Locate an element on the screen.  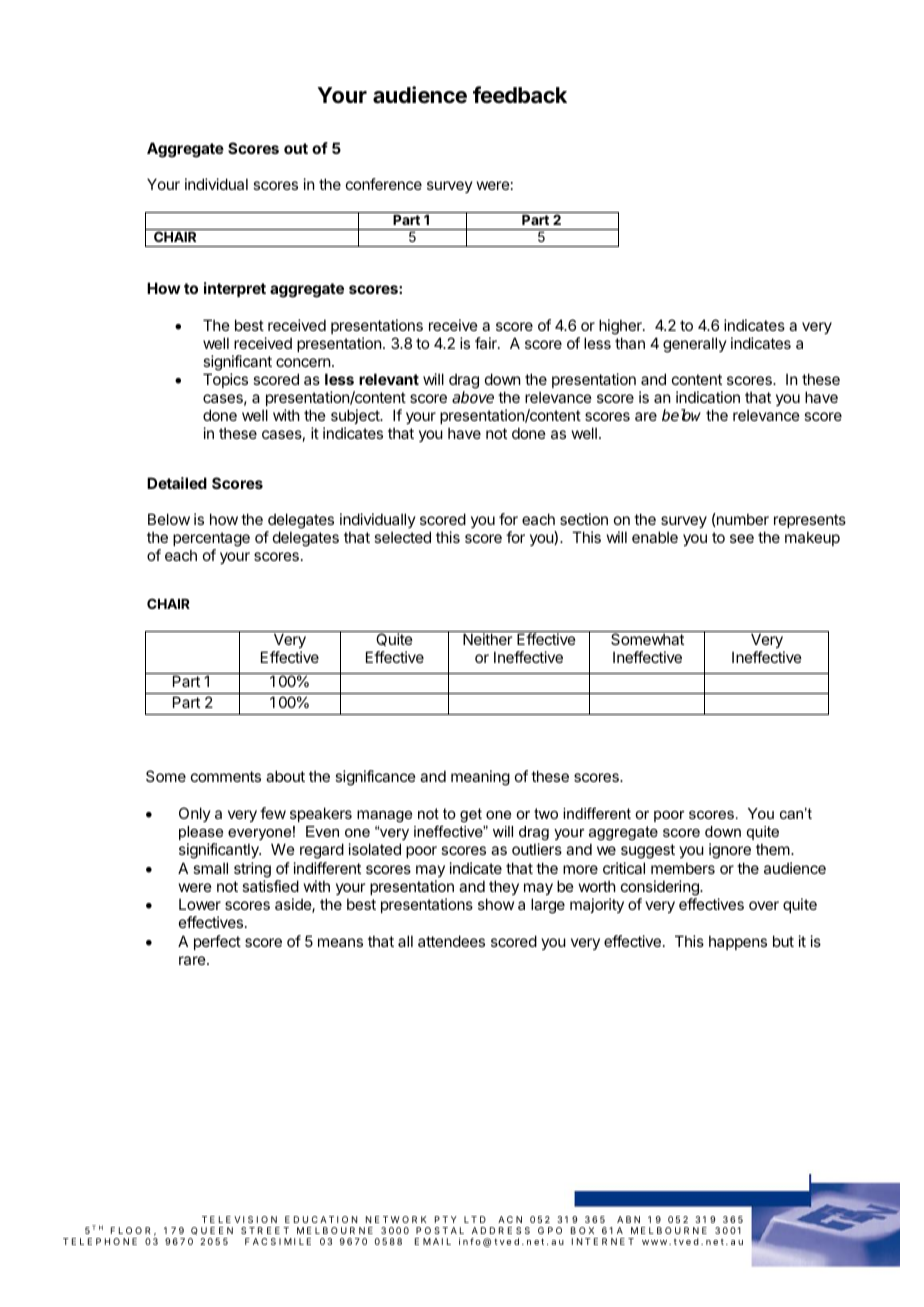
see is located at coordinates (742, 538).
